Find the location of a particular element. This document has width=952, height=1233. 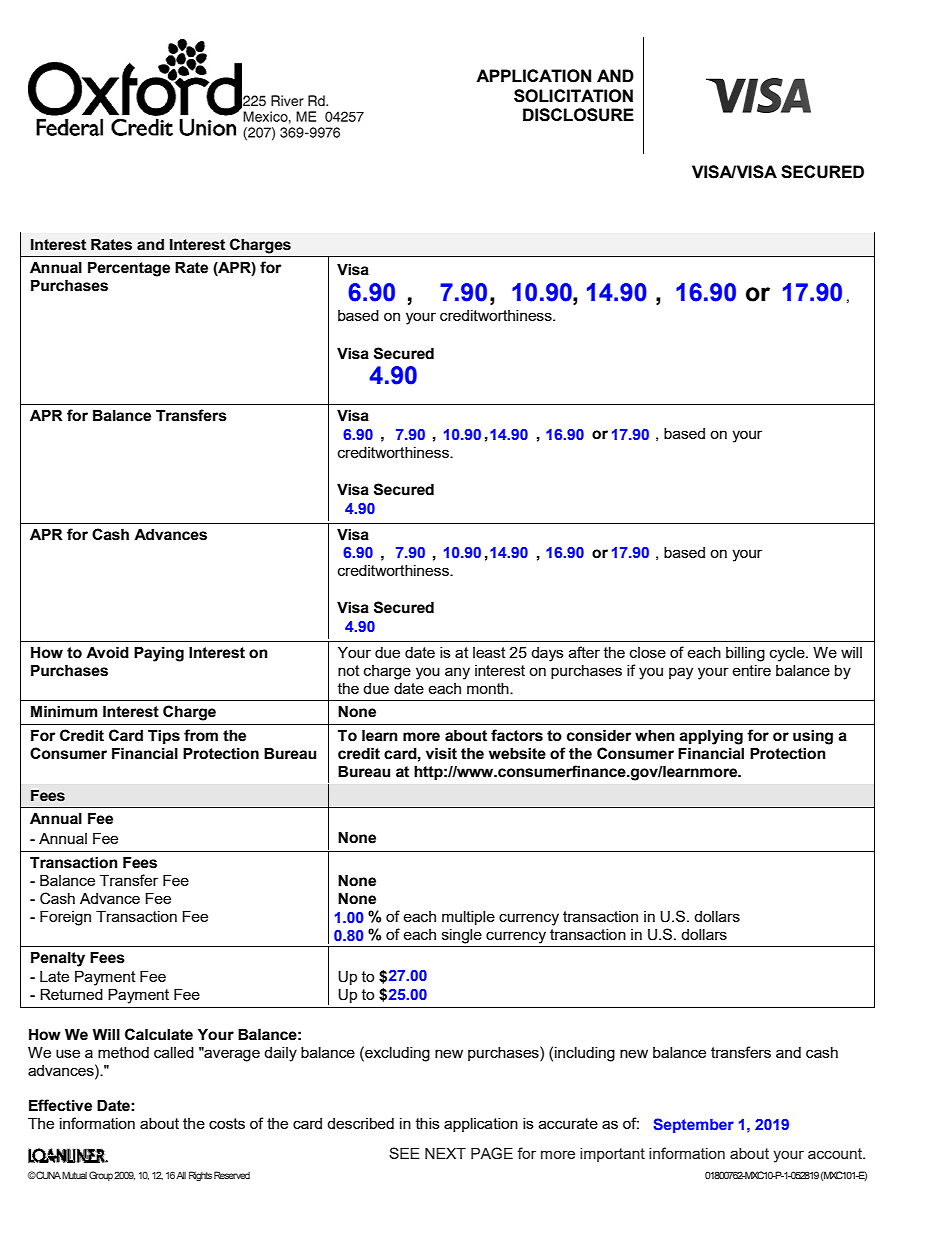

DISCLOSURE is located at coordinates (578, 115).
